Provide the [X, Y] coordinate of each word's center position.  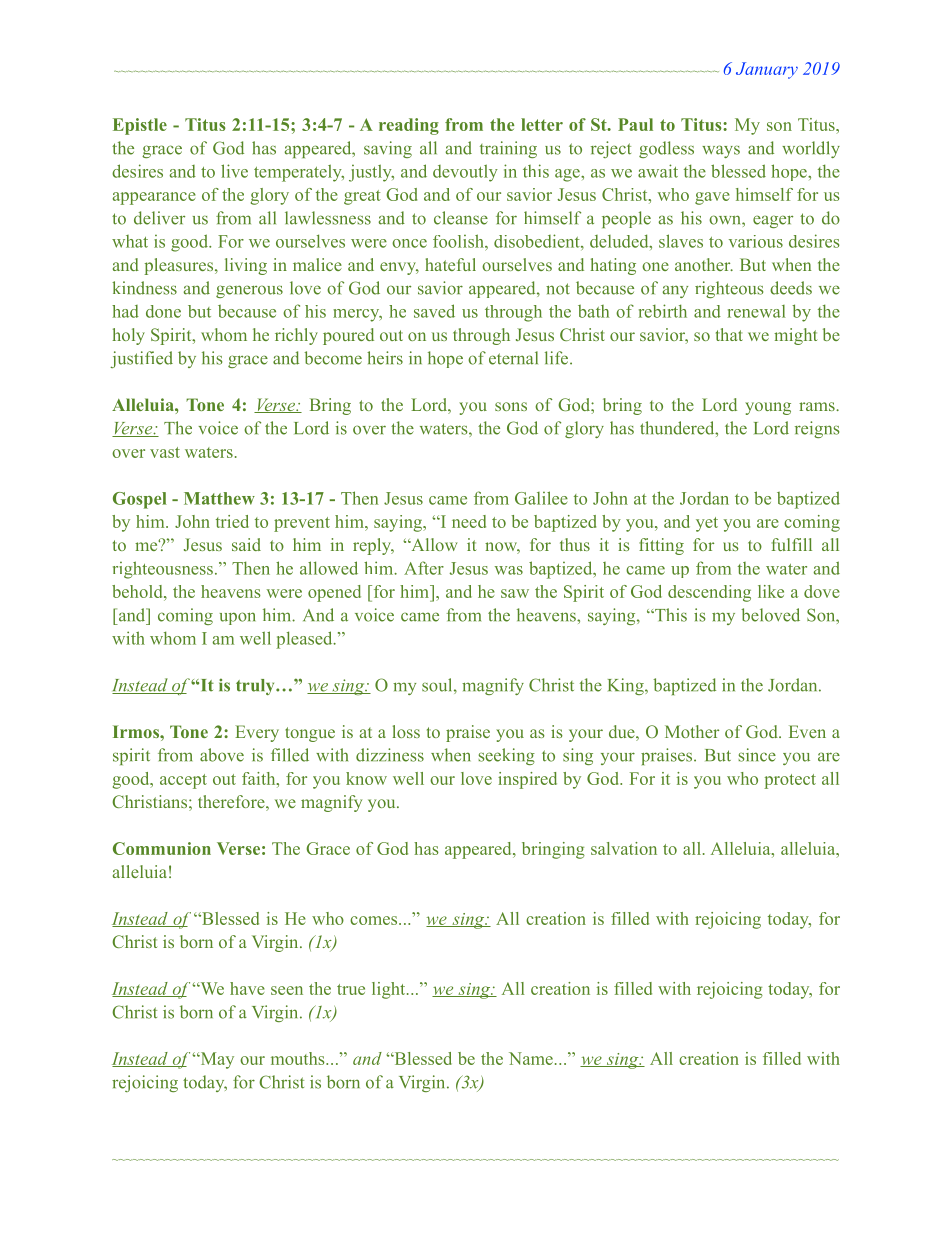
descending [709, 593]
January [767, 70]
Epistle [140, 126]
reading [409, 126]
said [246, 544]
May [216, 1060]
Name [531, 1058]
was [509, 570]
